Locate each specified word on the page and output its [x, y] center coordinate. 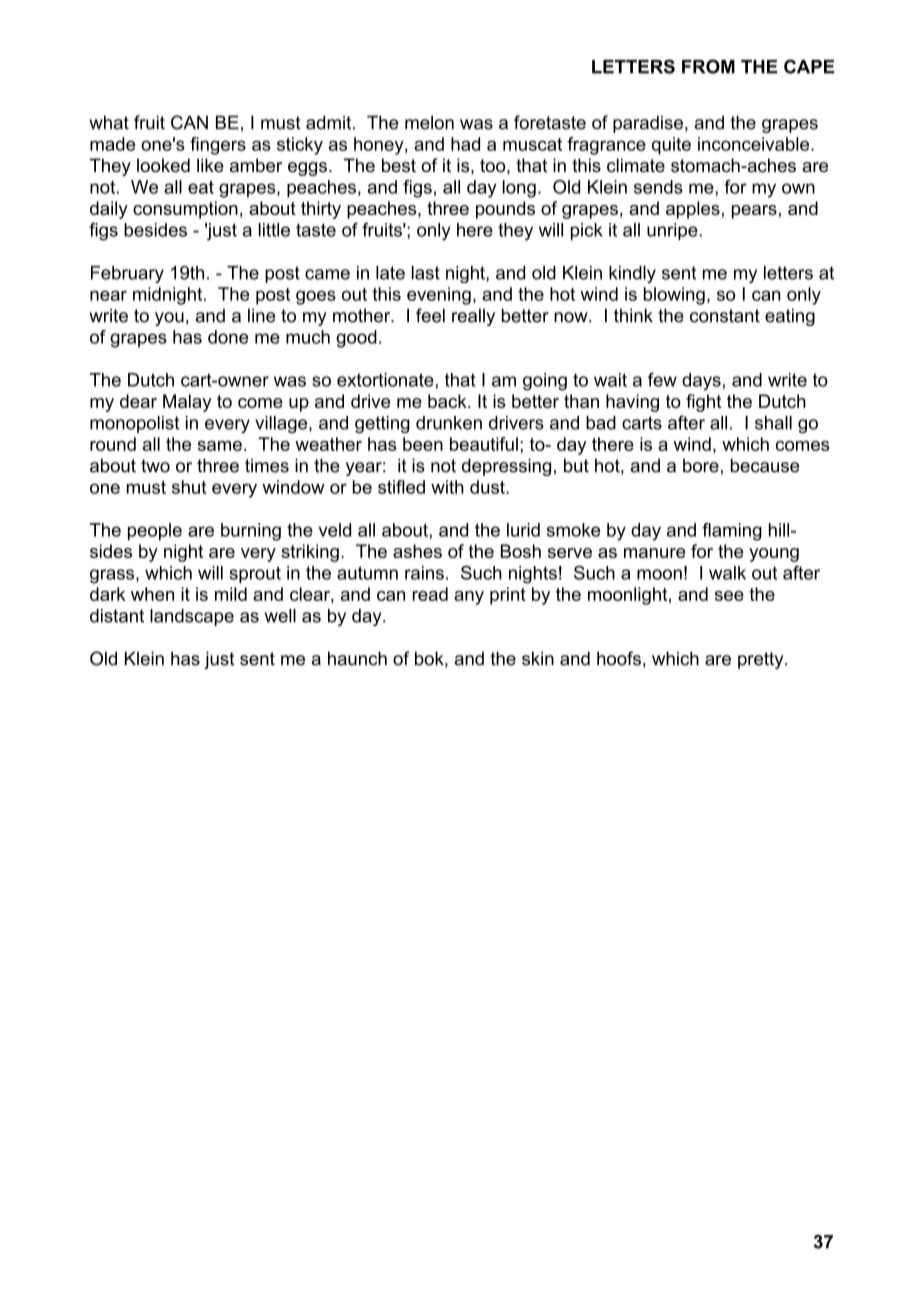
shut [189, 487]
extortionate [386, 380]
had [465, 144]
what [109, 122]
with [447, 487]
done [228, 337]
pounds [505, 210]
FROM [708, 66]
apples [693, 210]
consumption [185, 210]
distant [117, 616]
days [701, 382]
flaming [732, 532]
